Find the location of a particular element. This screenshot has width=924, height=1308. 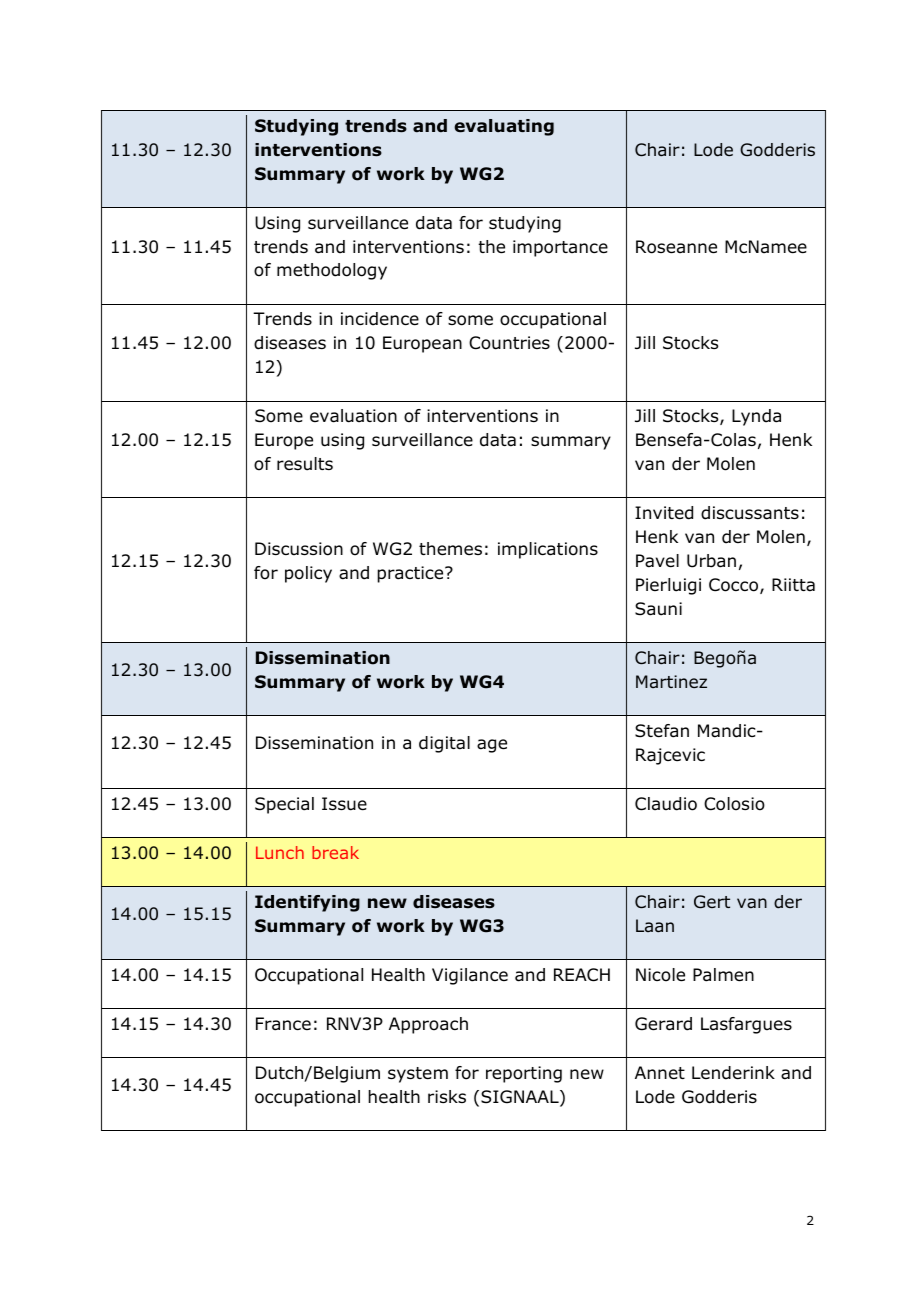

Issue is located at coordinates (344, 804).
